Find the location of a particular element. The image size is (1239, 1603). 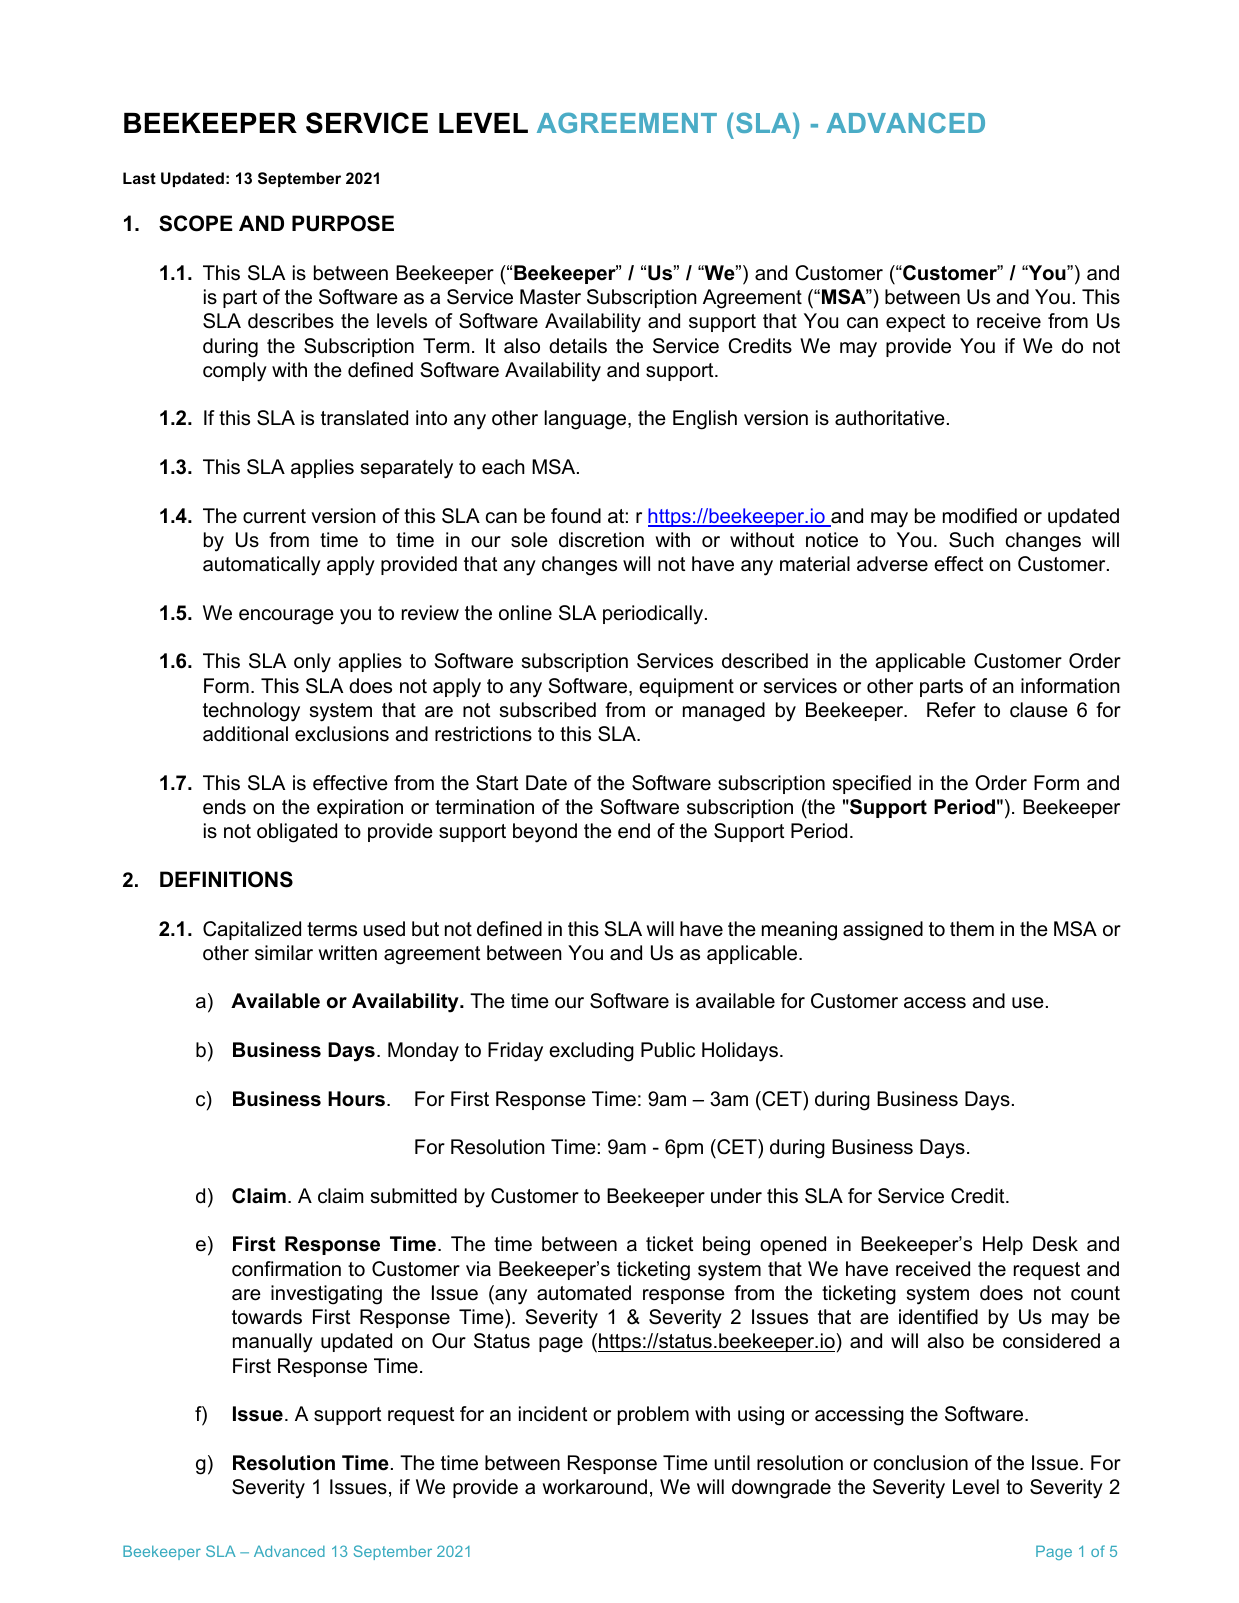

workaround is located at coordinates (594, 1487).
